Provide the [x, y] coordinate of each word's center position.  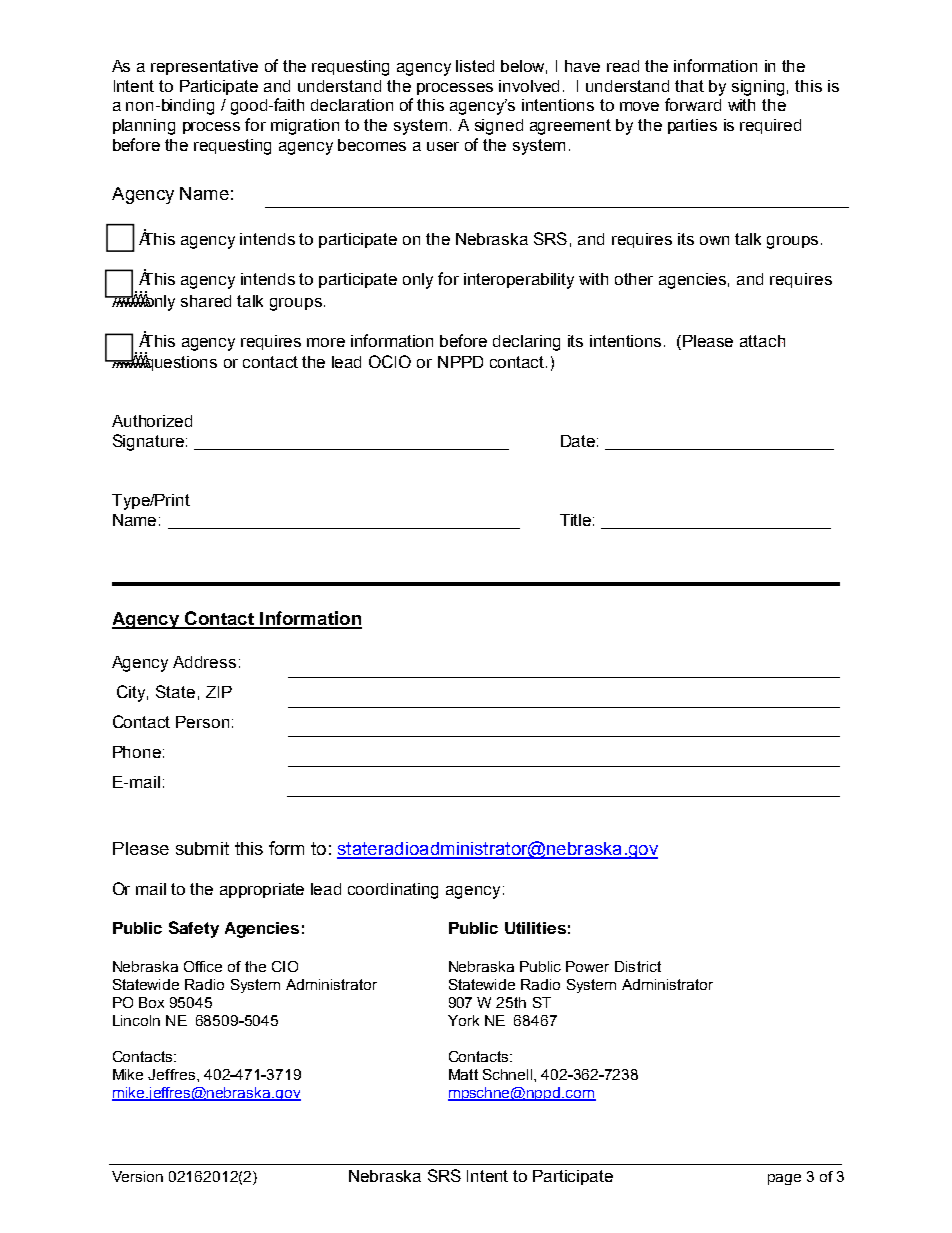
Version [137, 1176]
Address [204, 662]
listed [475, 66]
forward [693, 104]
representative [204, 67]
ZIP [219, 692]
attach [762, 341]
